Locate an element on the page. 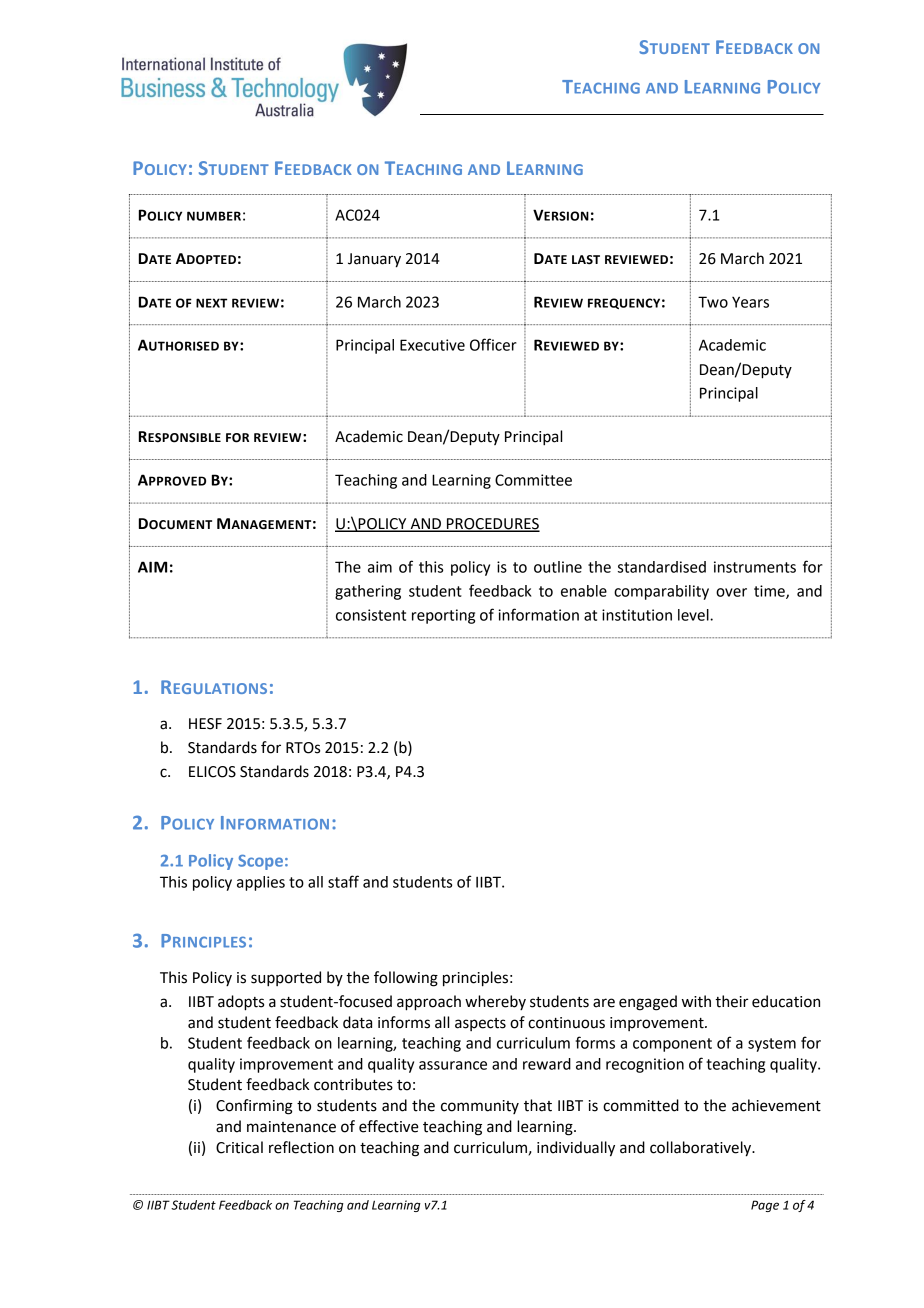  reflection is located at coordinates (301, 1147).
